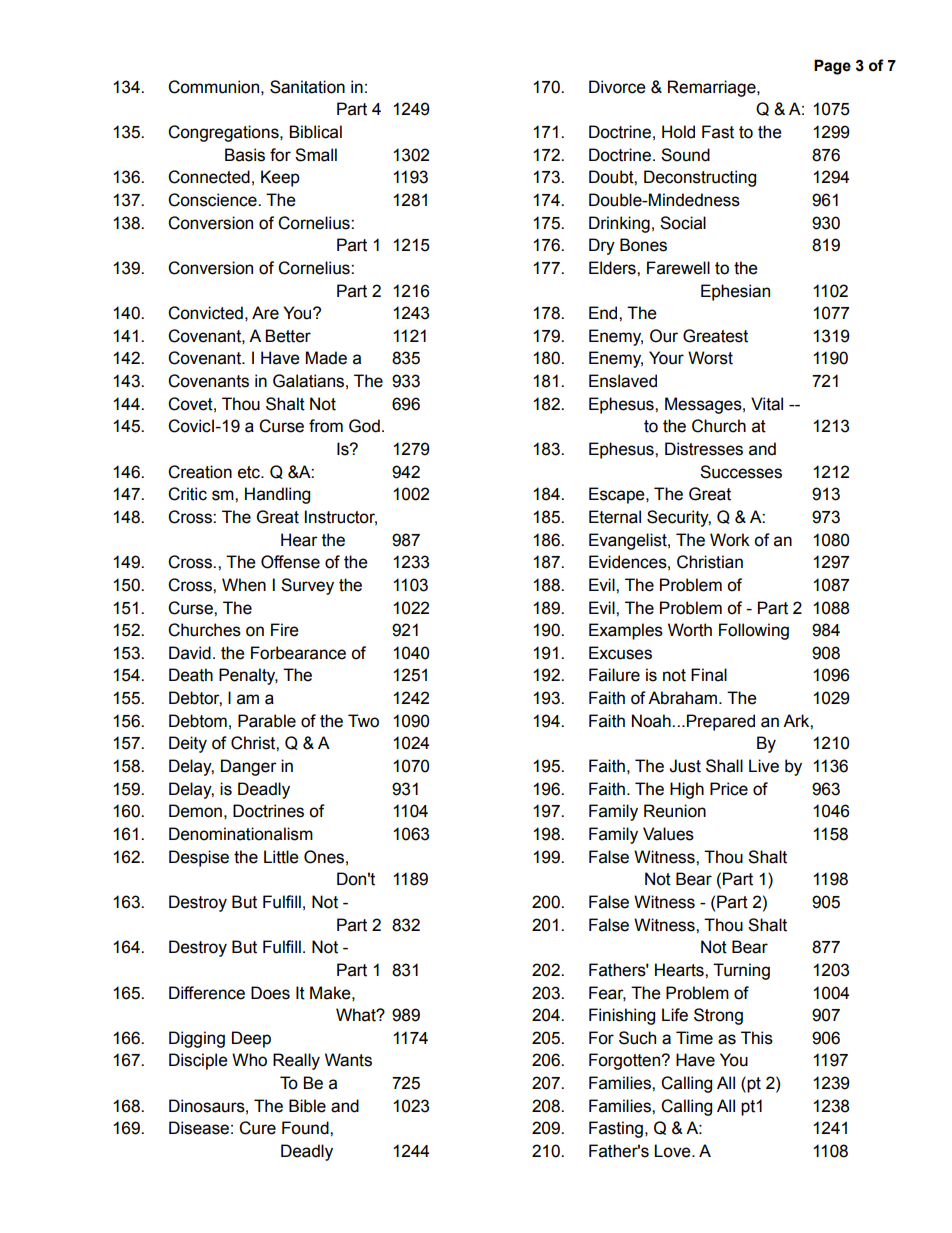 Image resolution: width=952 pixels, height=1233 pixels. What do you see at coordinates (307, 87) in the image?
I see `Sanitation` at bounding box center [307, 87].
